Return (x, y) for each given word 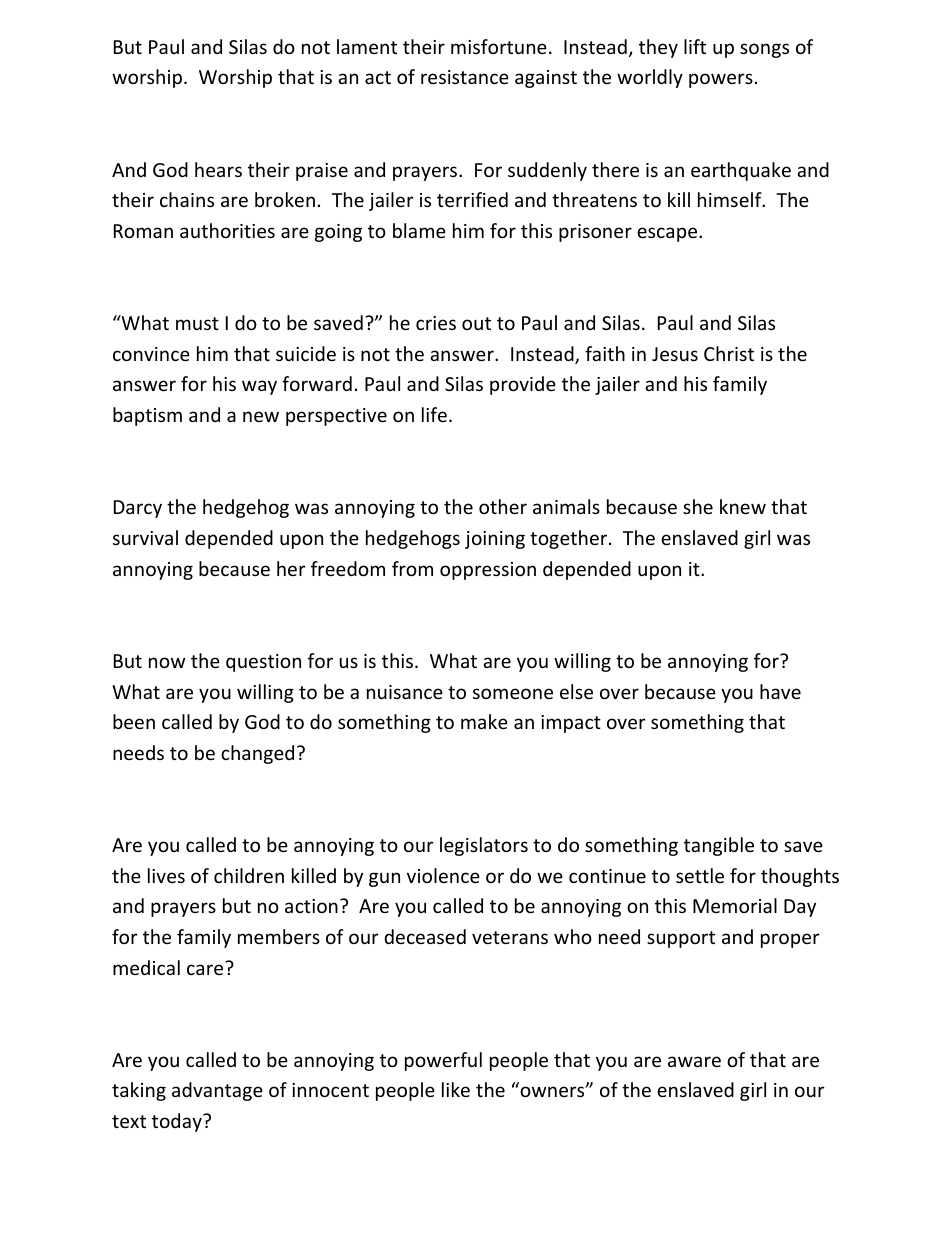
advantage (217, 1091)
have (780, 691)
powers (721, 80)
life (434, 414)
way (259, 387)
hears (218, 169)
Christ (729, 353)
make (484, 721)
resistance (465, 77)
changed (257, 754)
